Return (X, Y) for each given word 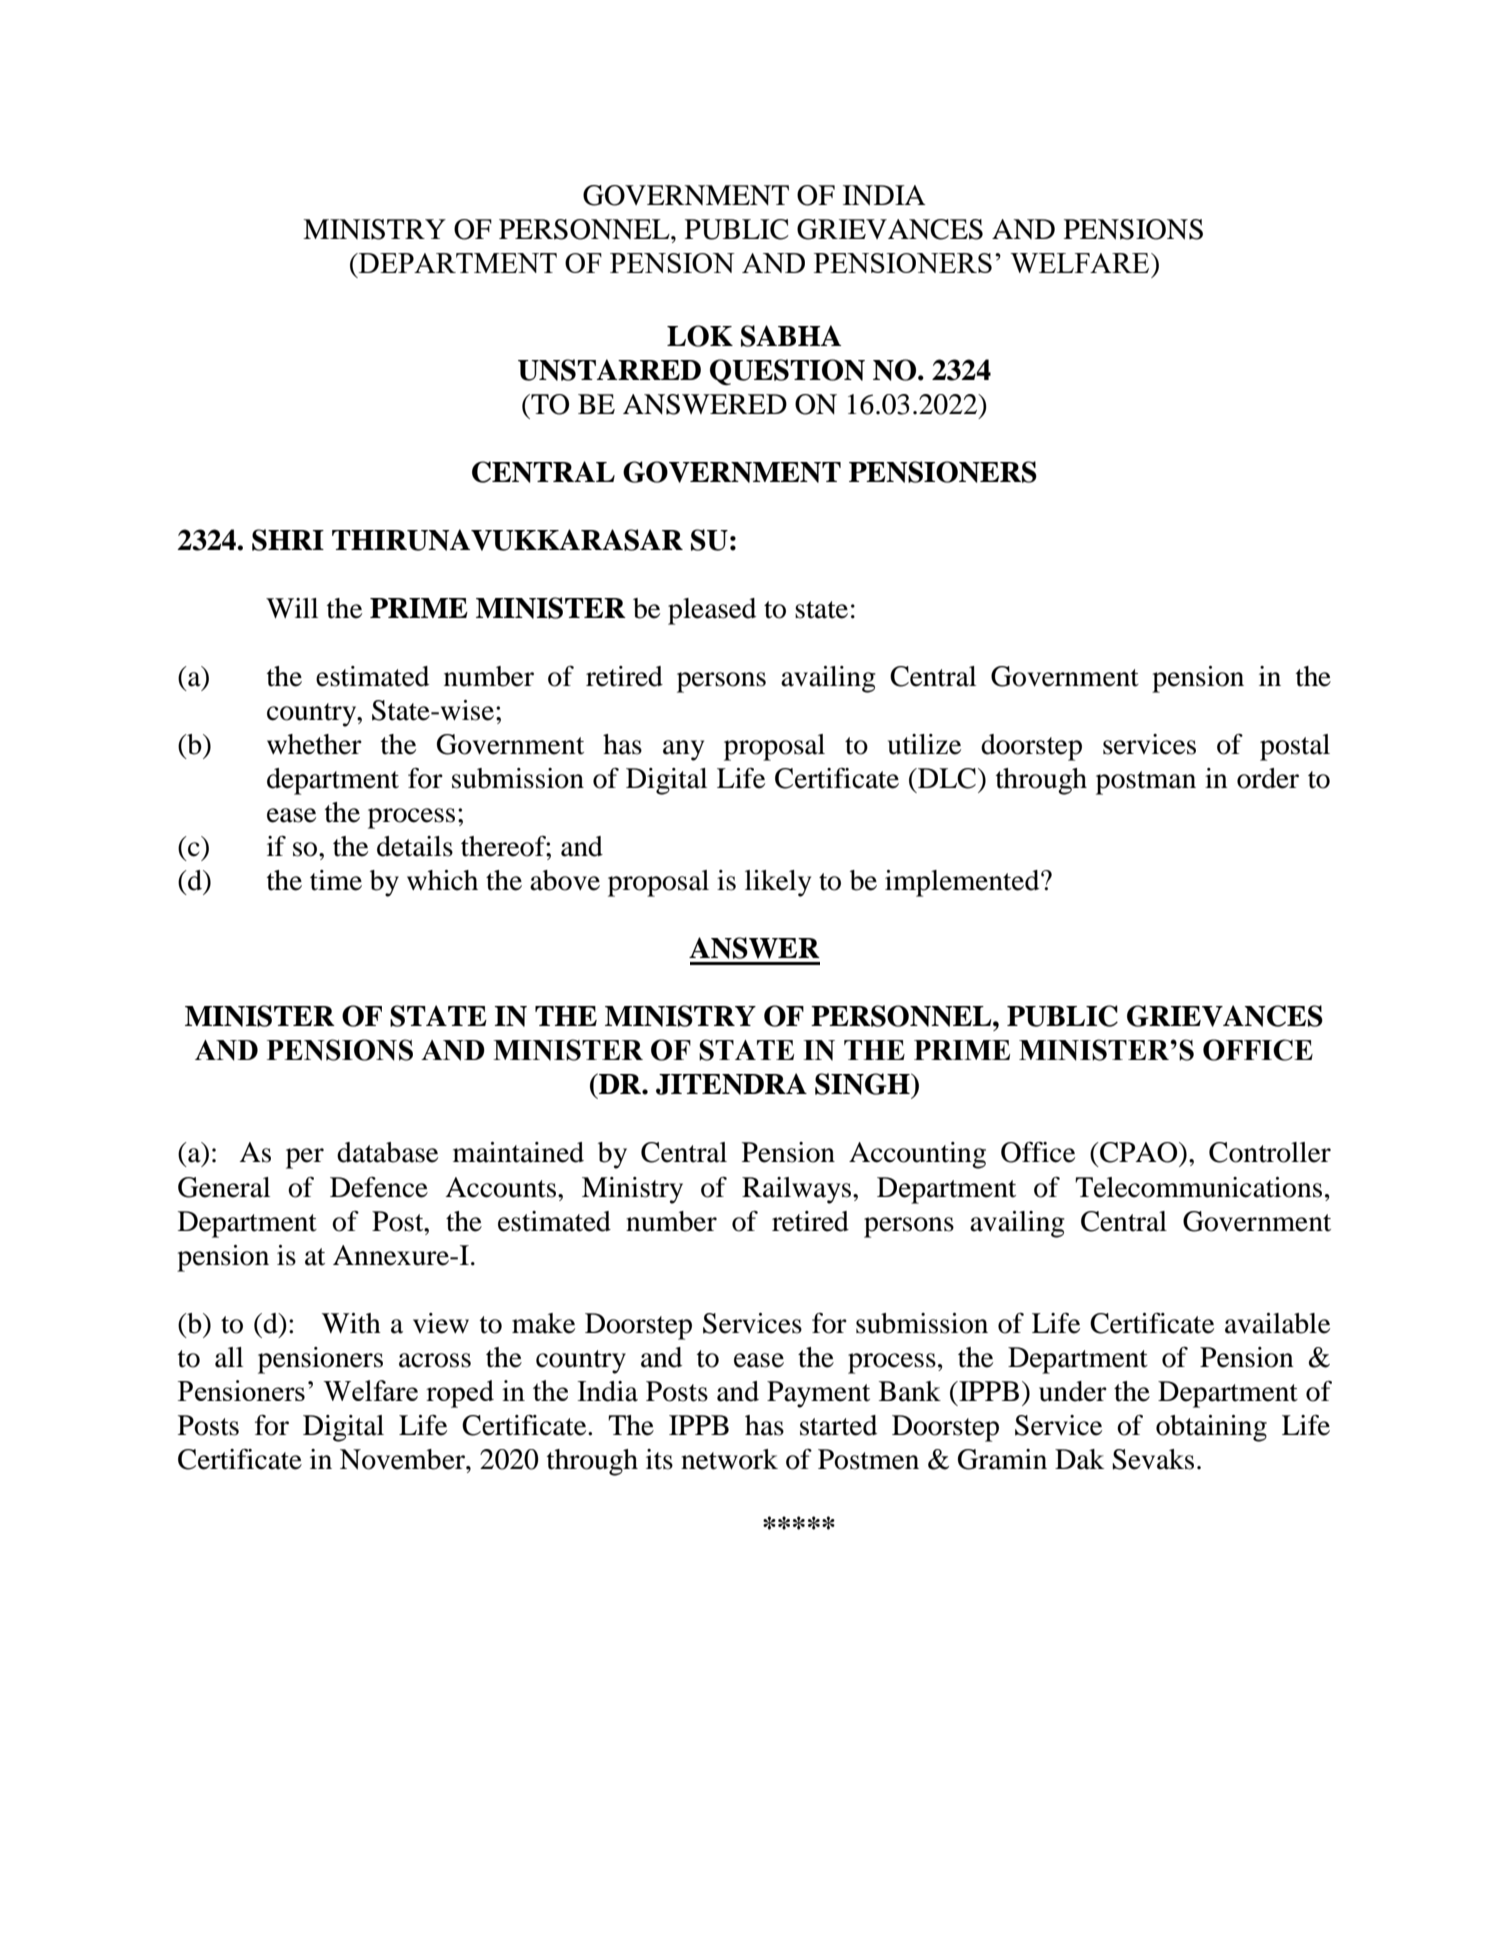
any (683, 750)
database (387, 1152)
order (1268, 778)
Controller (1270, 1152)
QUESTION (787, 372)
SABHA (791, 336)
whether (314, 744)
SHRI (288, 540)
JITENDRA (731, 1084)
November (403, 1459)
